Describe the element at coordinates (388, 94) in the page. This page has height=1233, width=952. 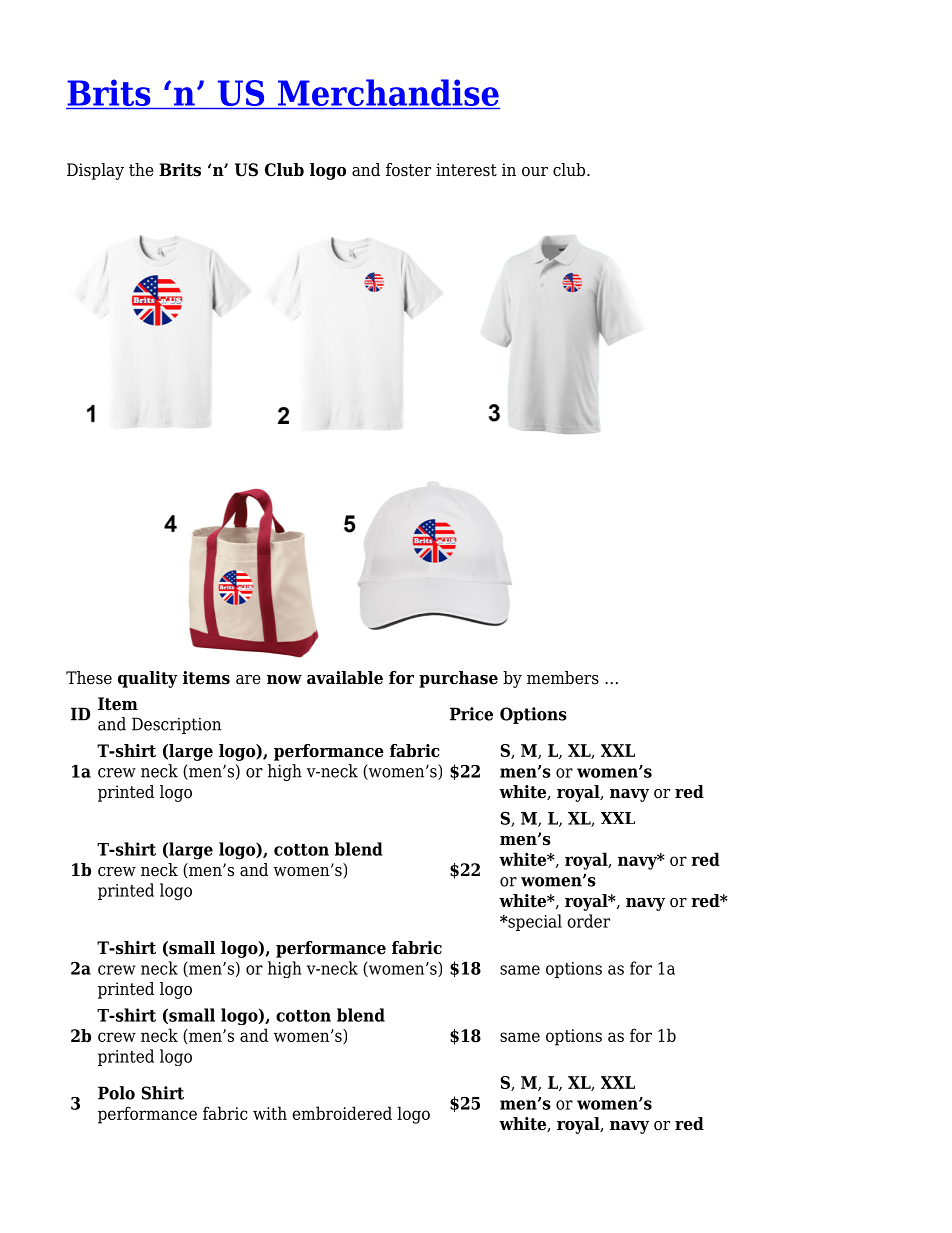
I see `Merchandise` at that location.
